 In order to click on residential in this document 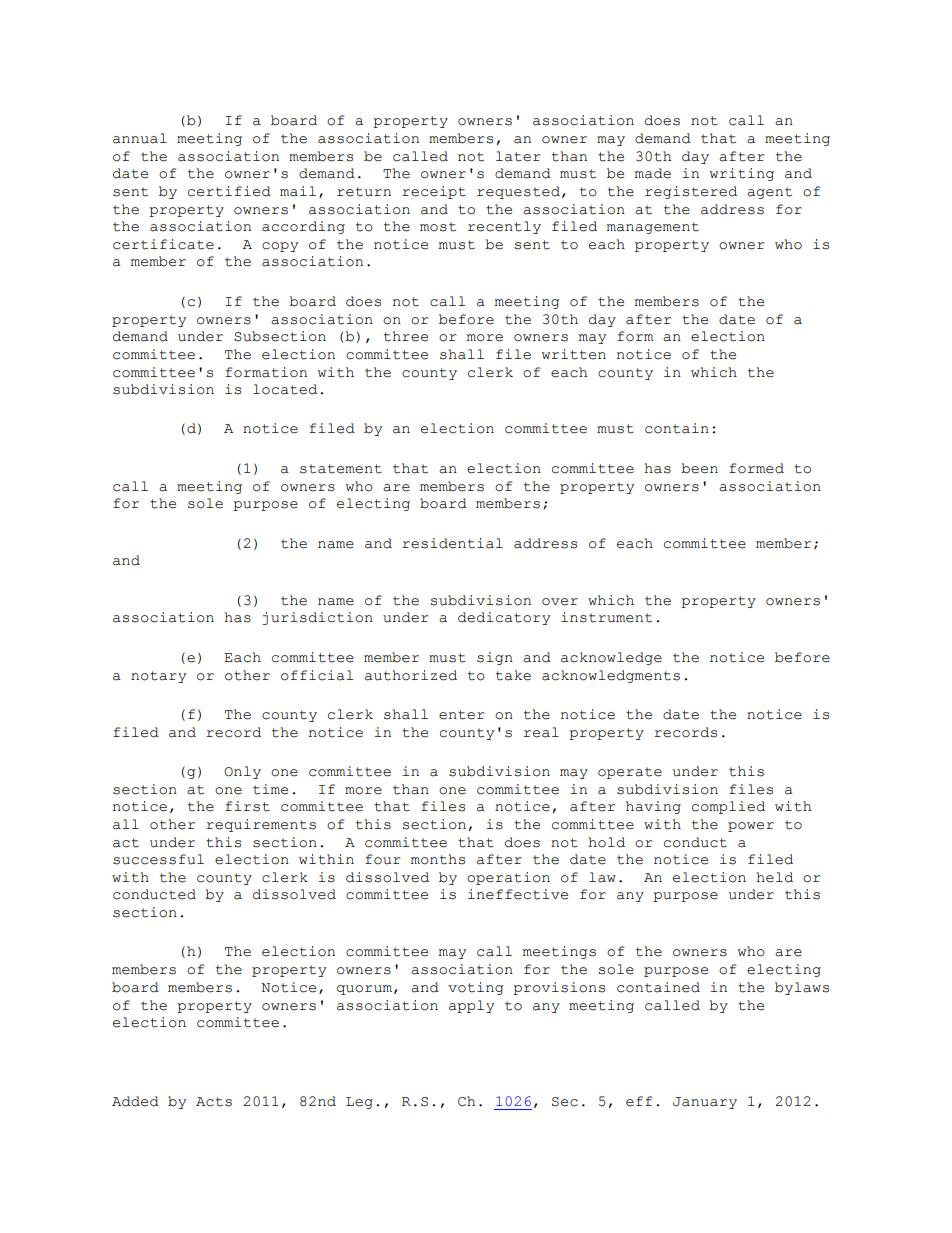, I will do `click(452, 543)`.
